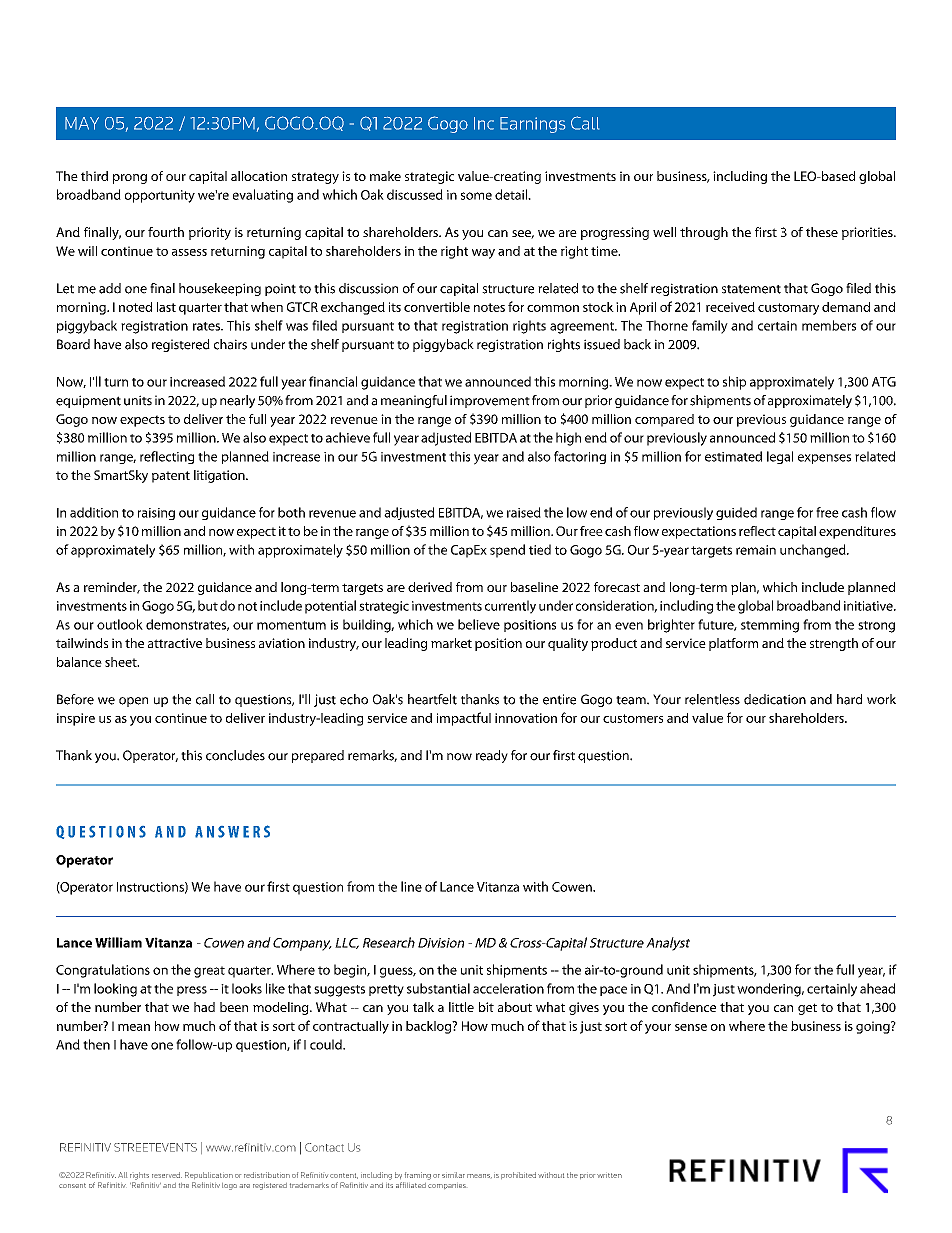 This screenshot has height=1233, width=952. What do you see at coordinates (453, 1175) in the screenshot?
I see `similar` at bounding box center [453, 1175].
